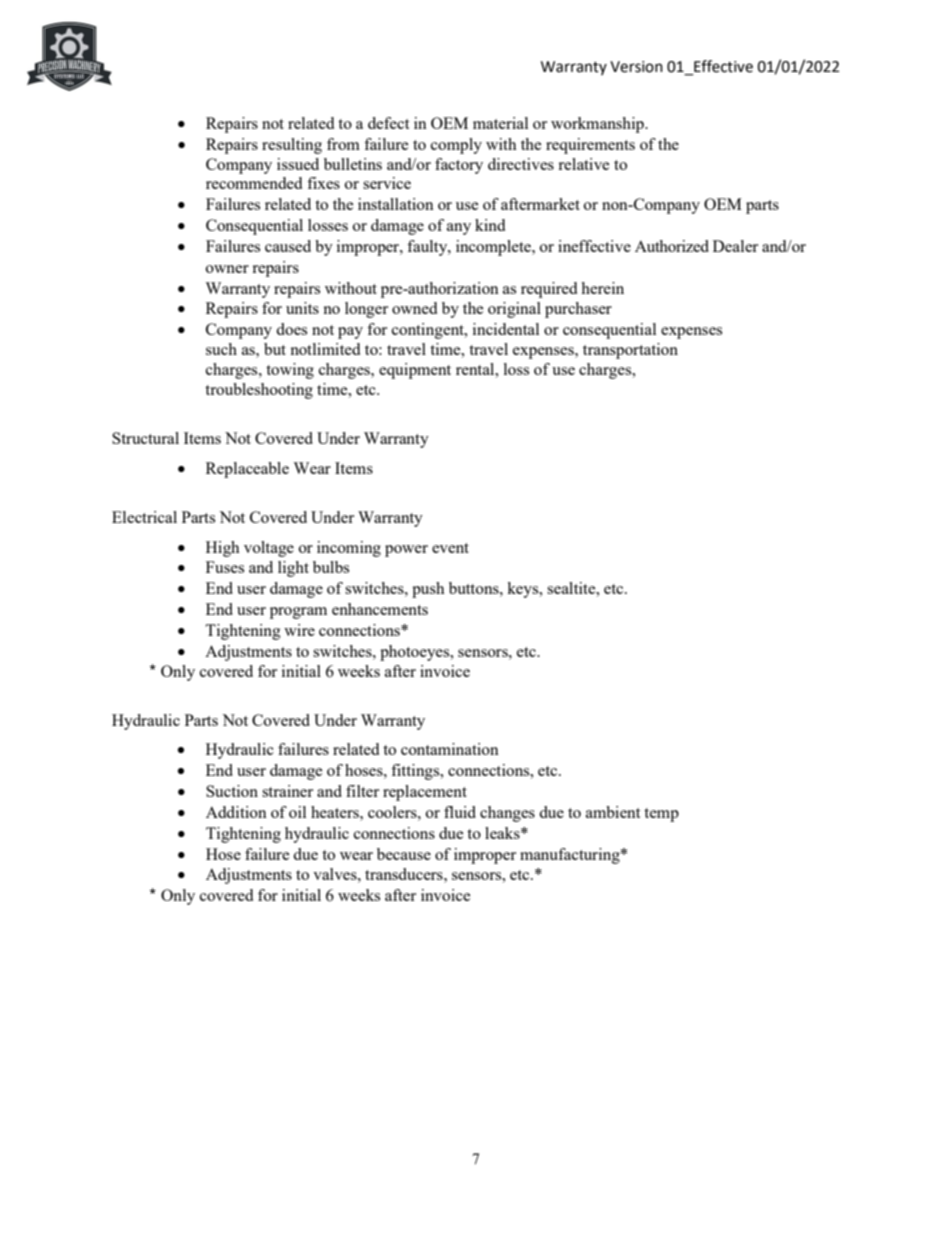 This screenshot has height=1233, width=952. What do you see at coordinates (428, 590) in the screenshot?
I see `push` at bounding box center [428, 590].
